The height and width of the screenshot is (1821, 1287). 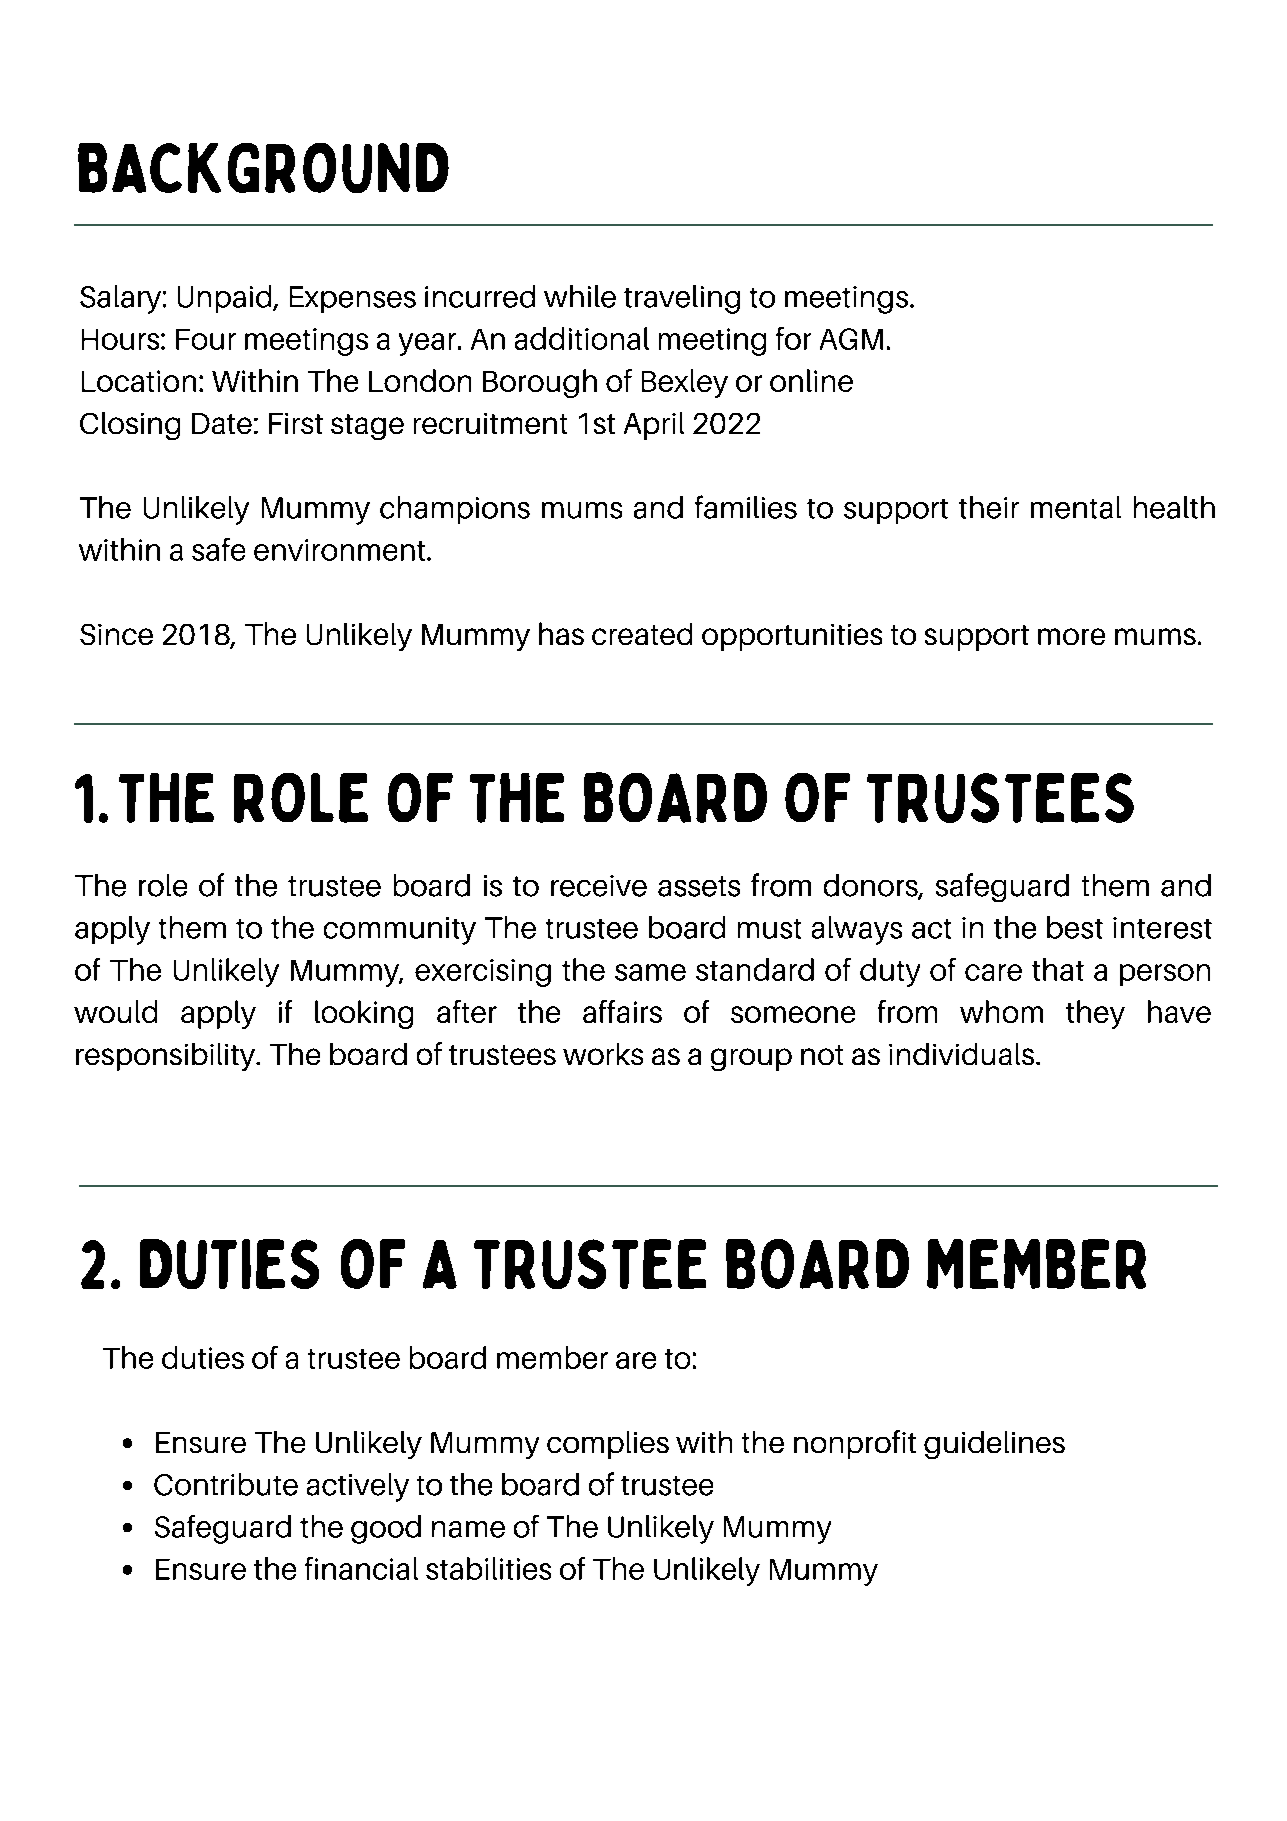 What do you see at coordinates (963, 1054) in the screenshot?
I see `individuals` at bounding box center [963, 1054].
